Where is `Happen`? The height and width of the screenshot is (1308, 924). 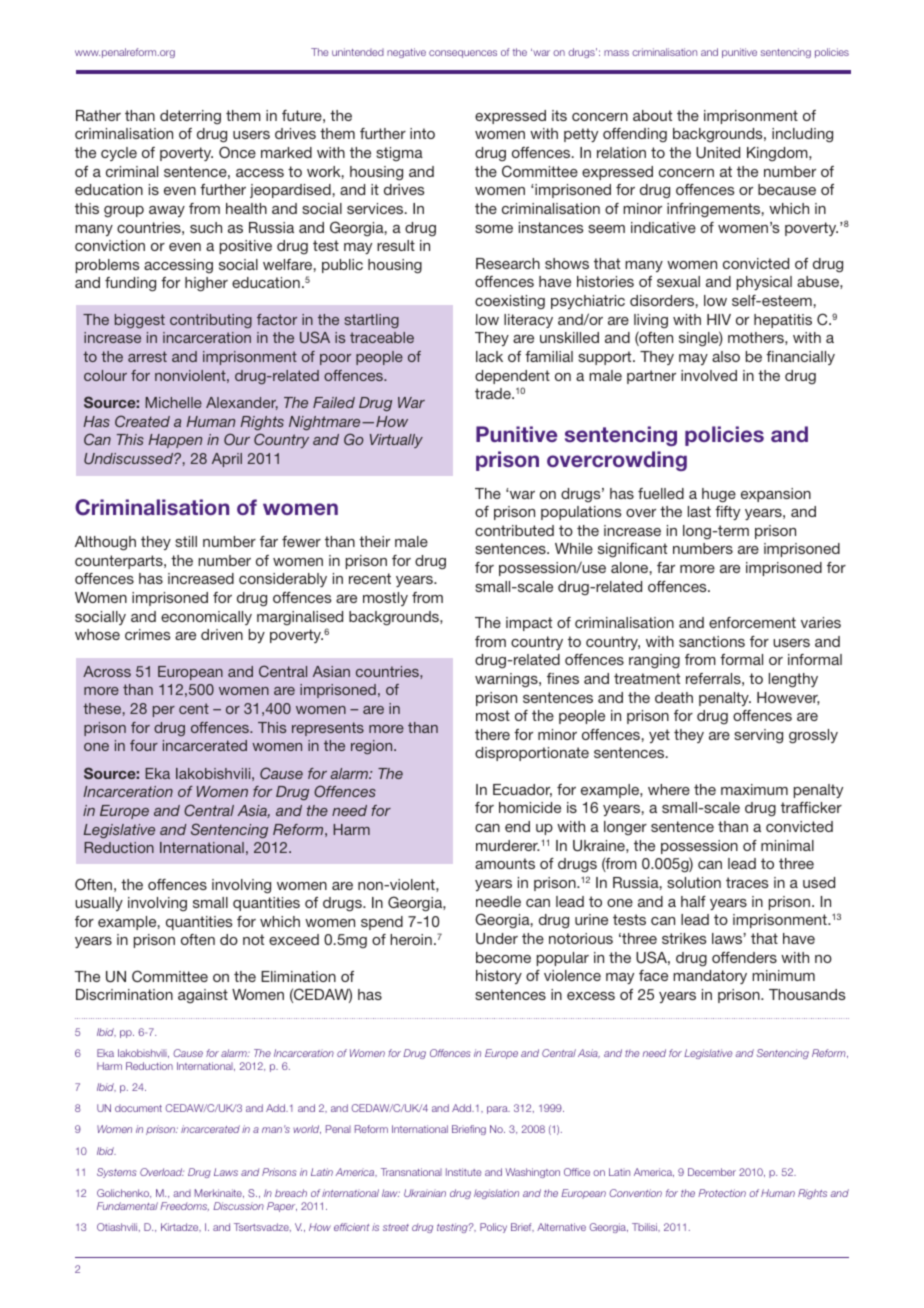
Happen is located at coordinates (175, 441).
